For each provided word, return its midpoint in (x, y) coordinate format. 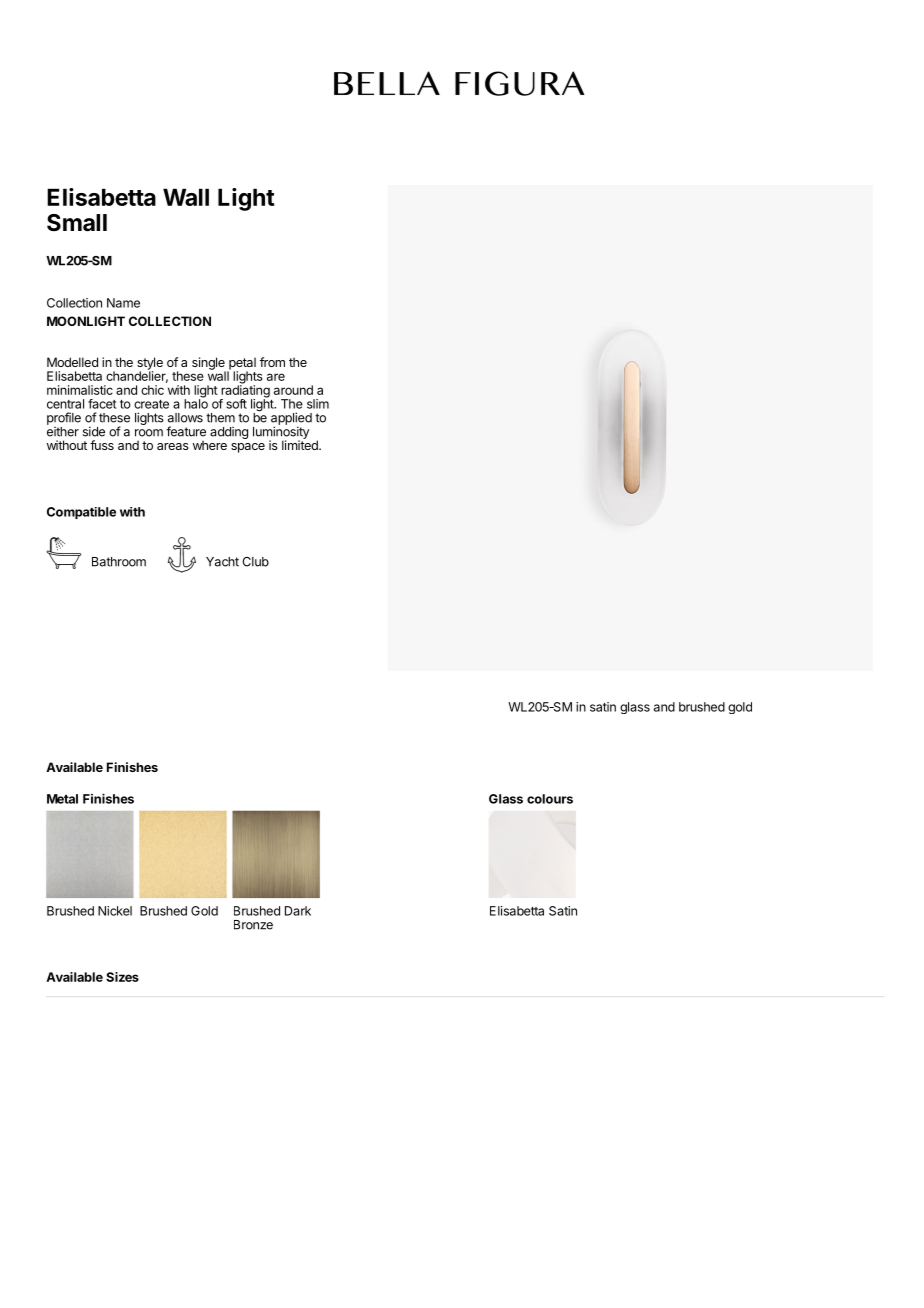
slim (318, 404)
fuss (102, 445)
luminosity (281, 433)
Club (255, 562)
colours (550, 799)
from (272, 362)
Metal (62, 799)
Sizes (122, 977)
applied (291, 419)
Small (77, 223)
